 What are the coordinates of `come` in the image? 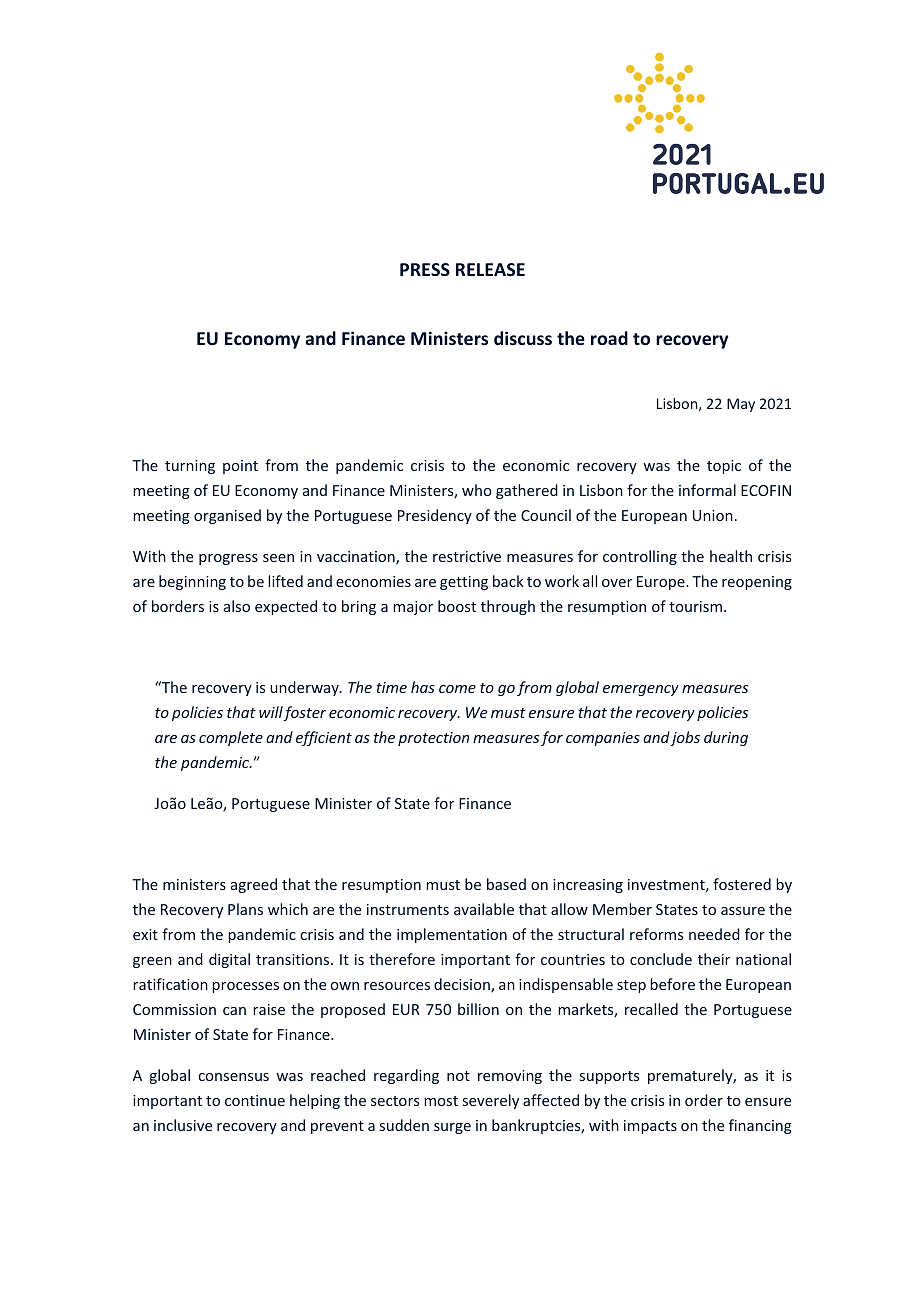 It's located at (457, 689).
